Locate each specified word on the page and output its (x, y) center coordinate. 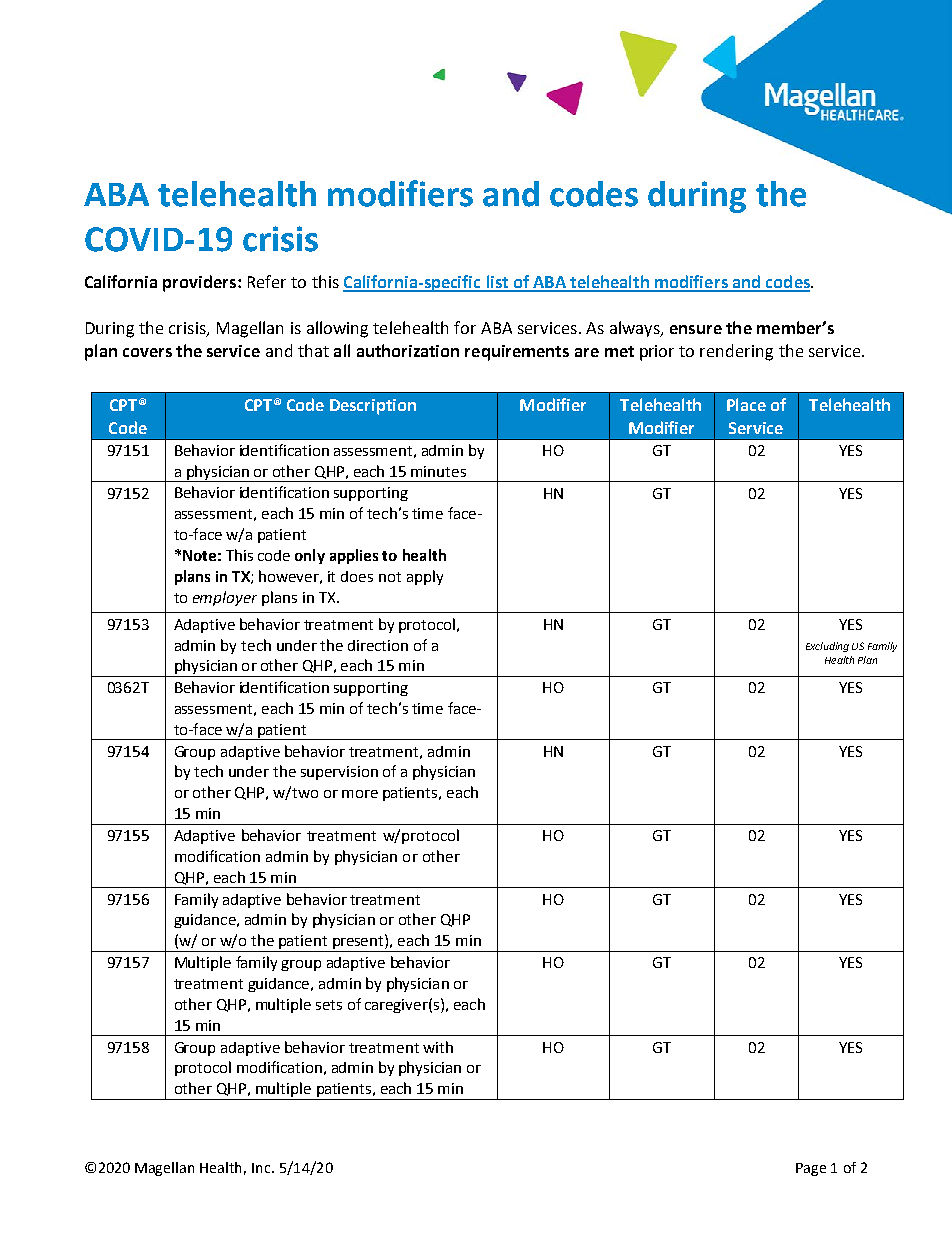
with (438, 1047)
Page (811, 1169)
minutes (438, 471)
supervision (339, 773)
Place (746, 404)
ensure (696, 329)
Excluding (827, 647)
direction (378, 645)
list (497, 283)
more (360, 794)
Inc (262, 1168)
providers (201, 283)
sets (329, 1005)
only (310, 556)
